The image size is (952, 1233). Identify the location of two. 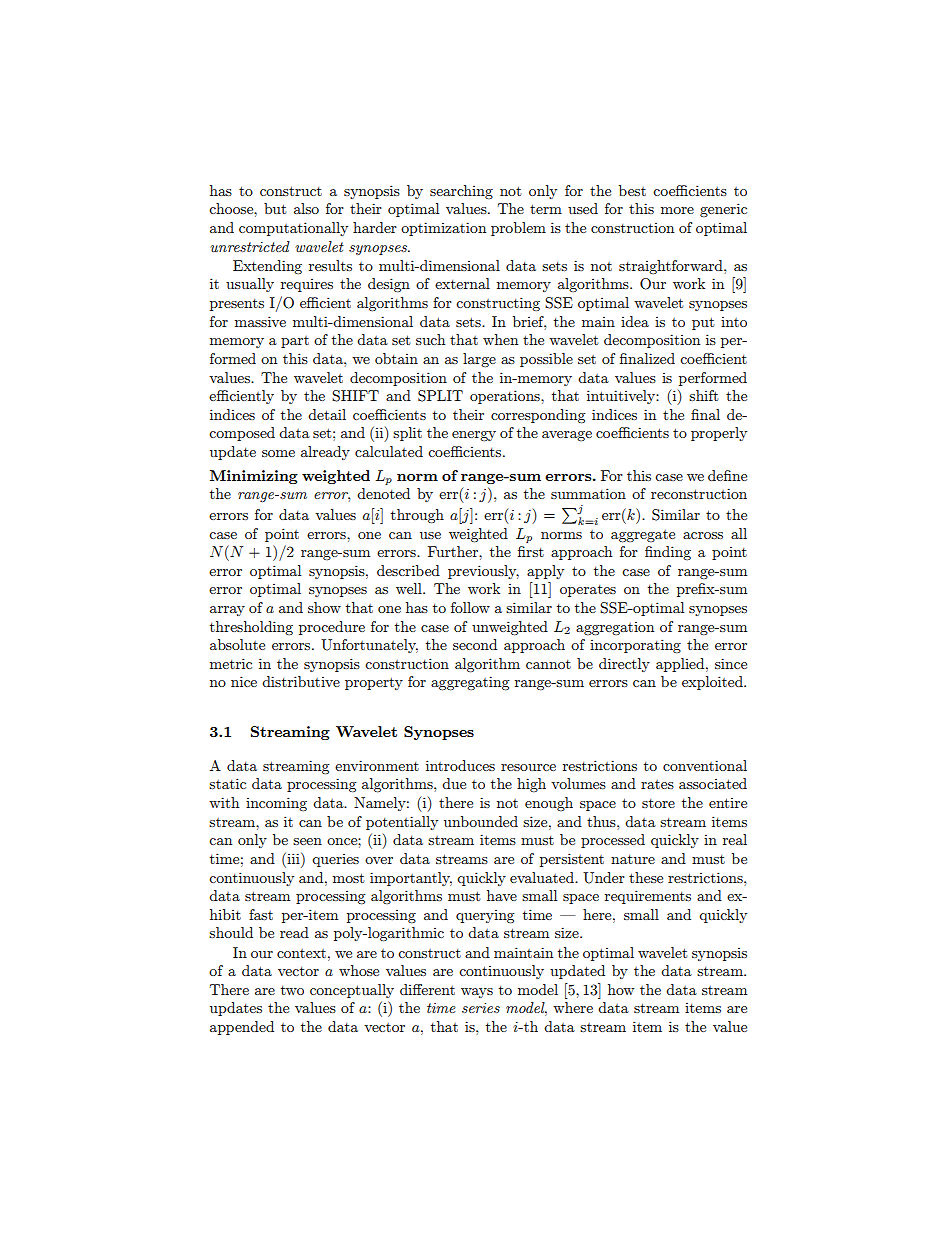
(292, 990).
